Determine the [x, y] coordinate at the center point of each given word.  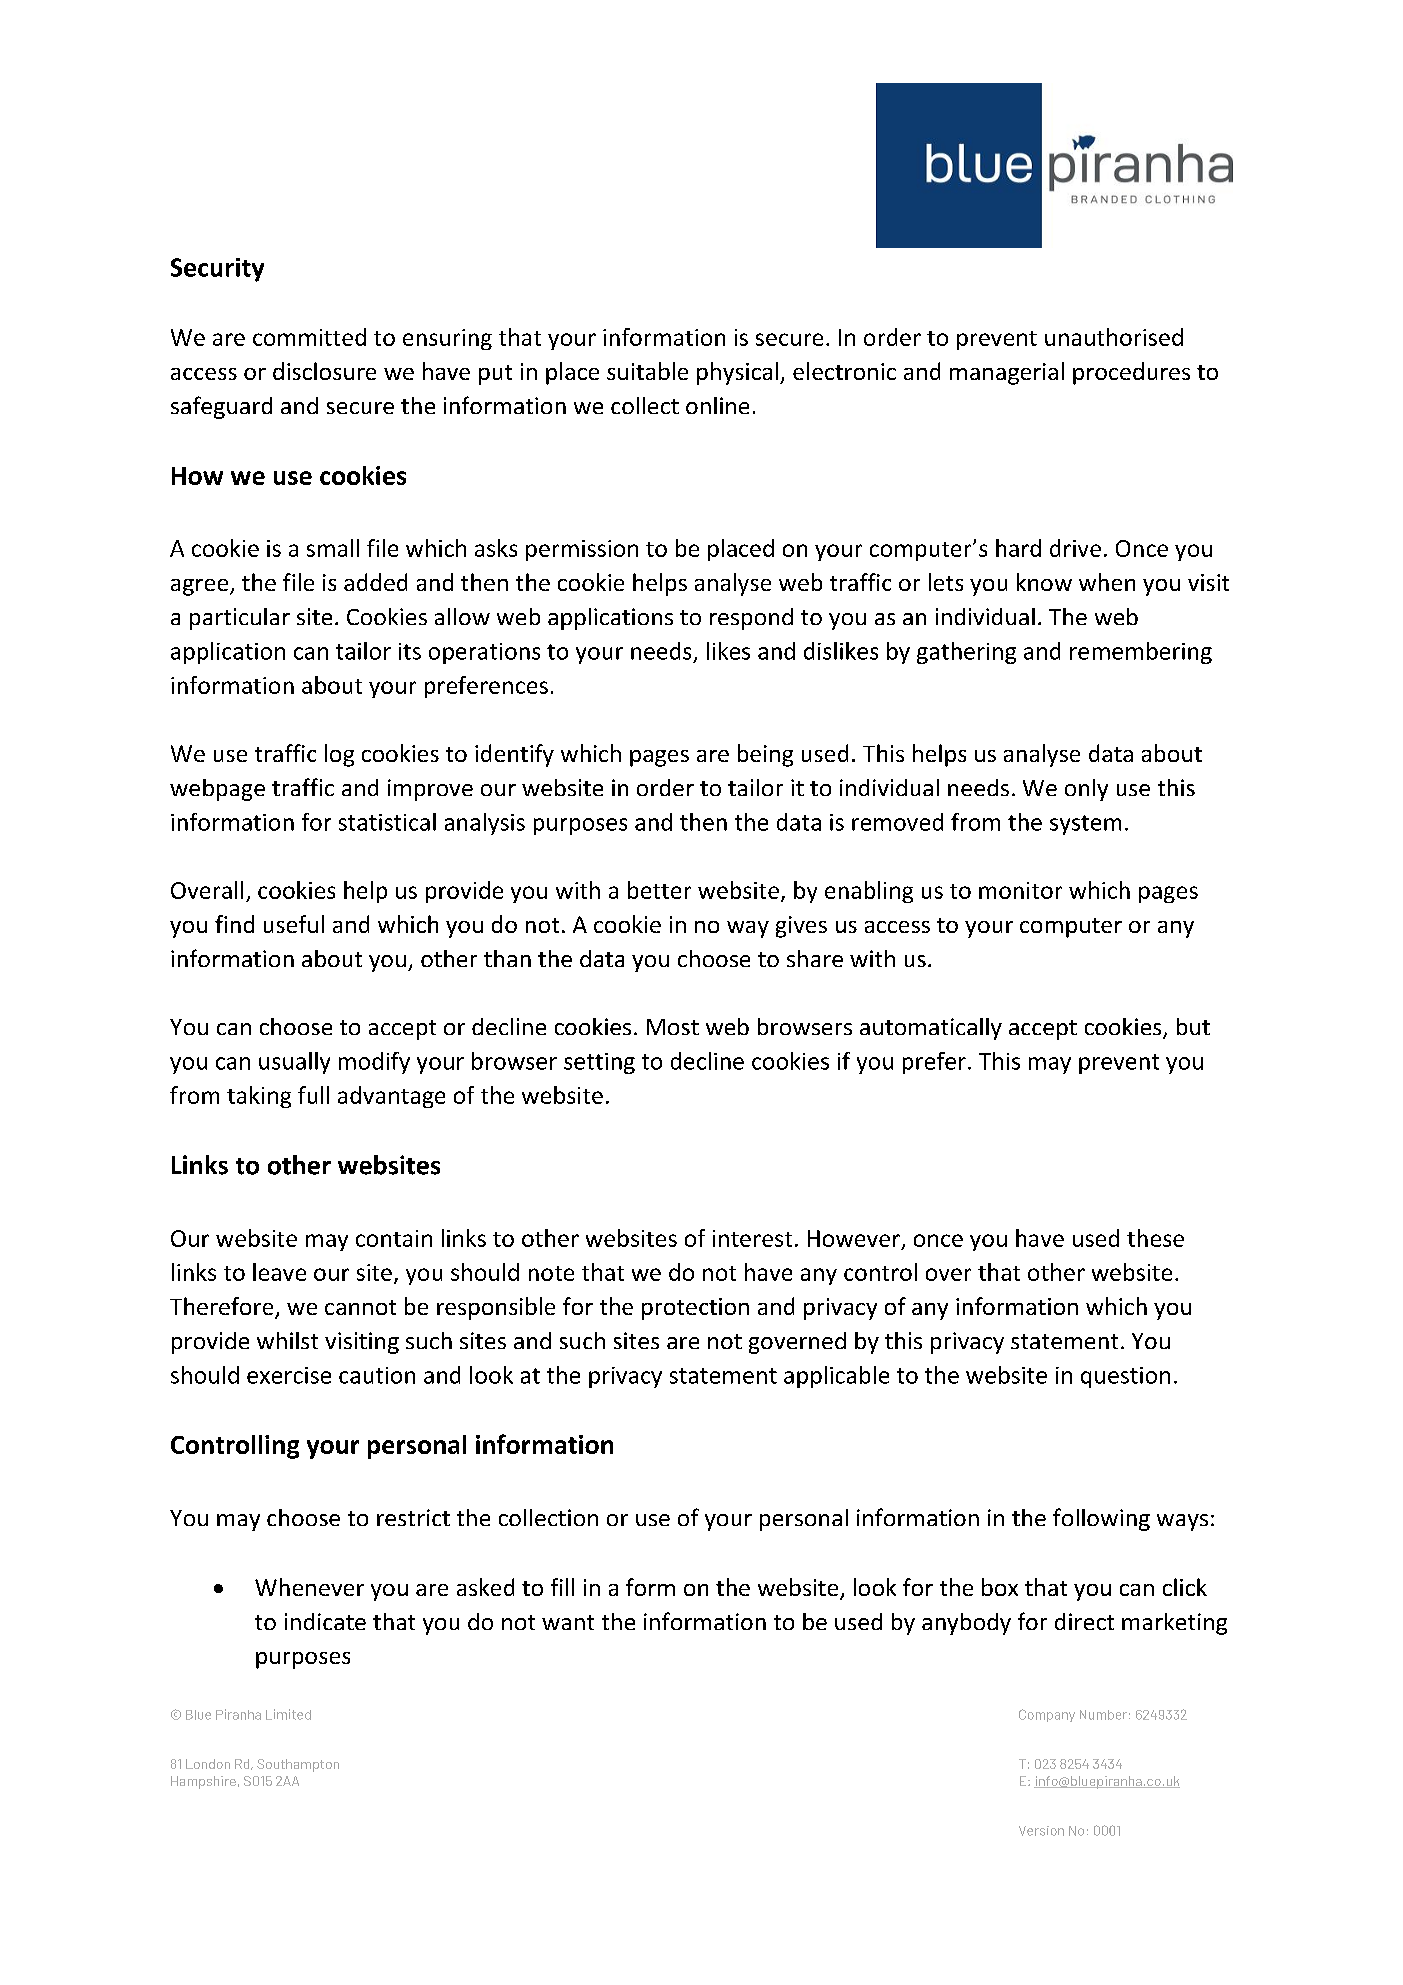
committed [309, 337]
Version [1041, 1831]
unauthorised [1114, 337]
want [568, 1622]
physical [737, 373]
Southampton [298, 1765]
